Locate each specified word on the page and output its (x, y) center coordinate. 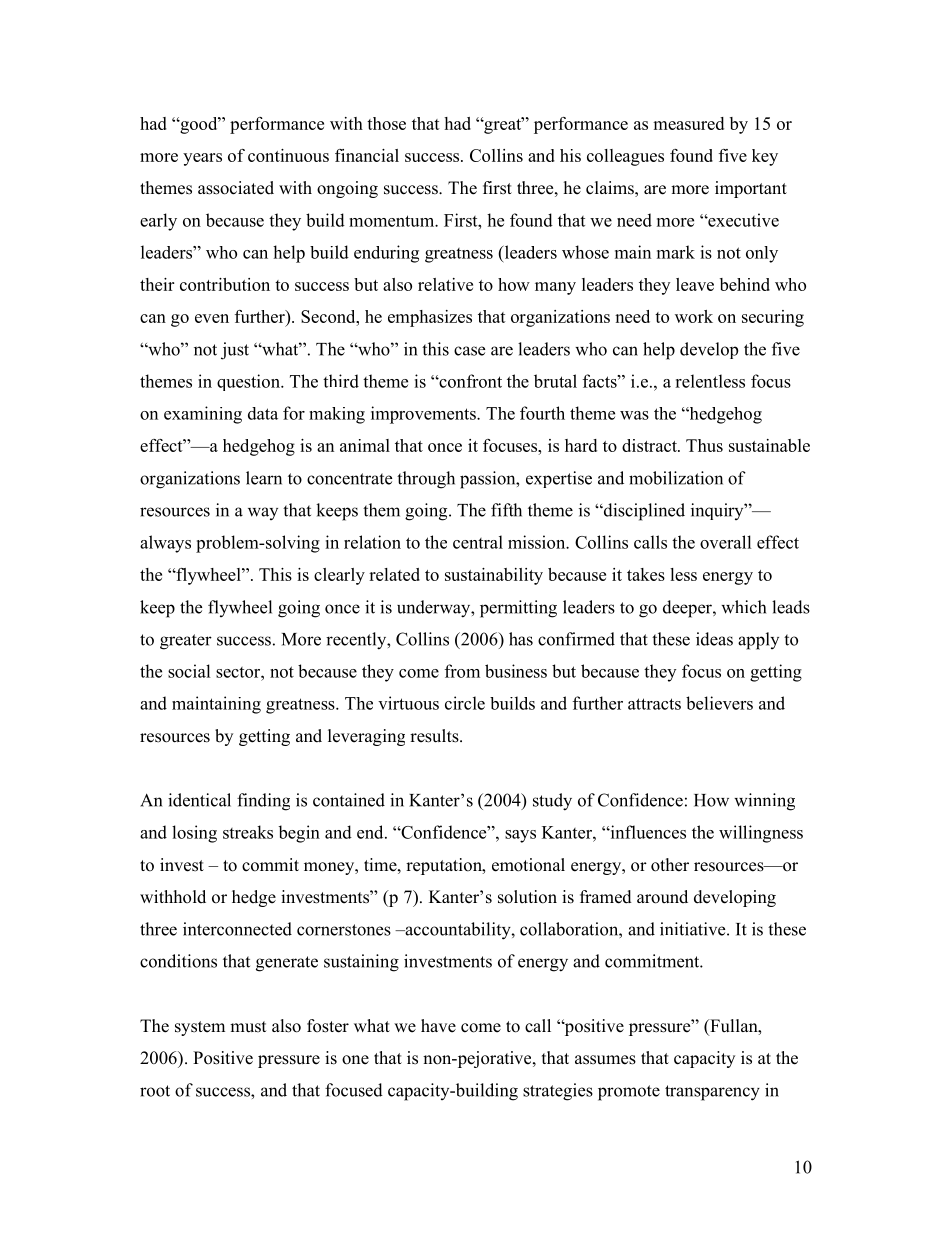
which (743, 607)
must (248, 1027)
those (386, 123)
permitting (518, 609)
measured (688, 123)
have (438, 1026)
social (189, 671)
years (202, 159)
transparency (712, 1093)
